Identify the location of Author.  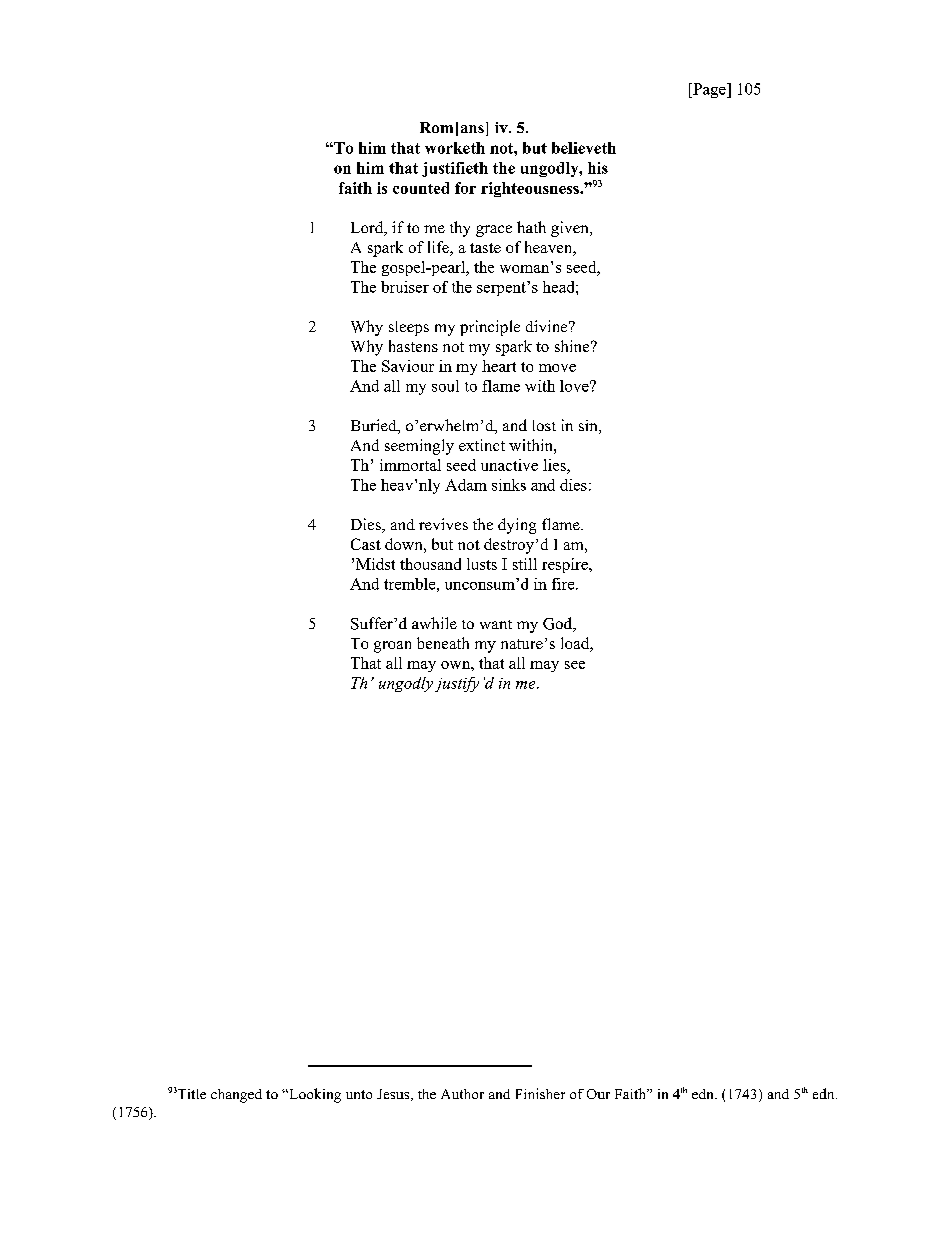
(462, 1094).
